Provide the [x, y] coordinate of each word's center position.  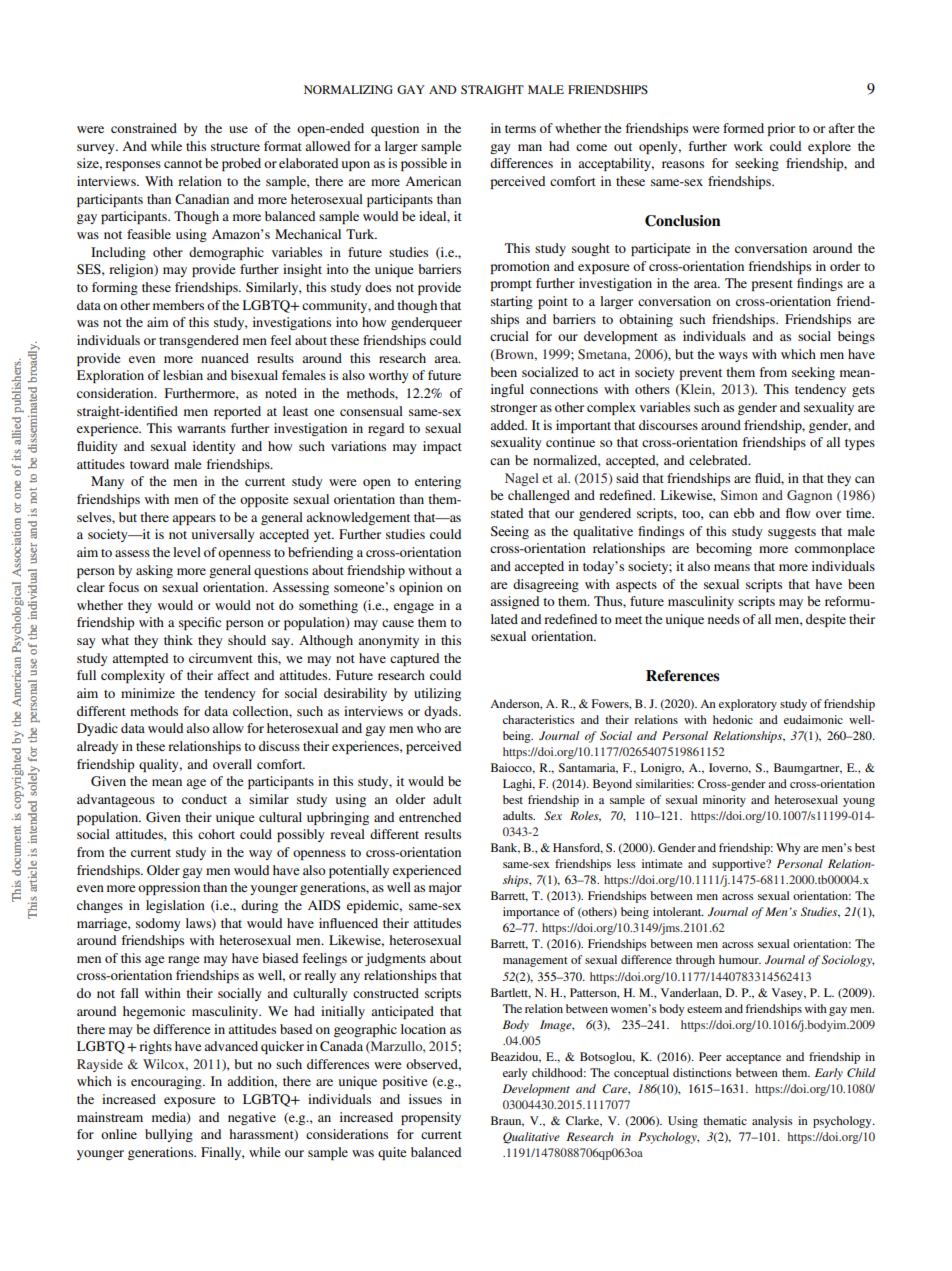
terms [520, 129]
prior [781, 129]
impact [442, 447]
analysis [772, 1122]
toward [149, 464]
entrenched [430, 817]
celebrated [719, 460]
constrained [144, 128]
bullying [169, 1135]
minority [724, 801]
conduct [204, 799]
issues [425, 1099]
